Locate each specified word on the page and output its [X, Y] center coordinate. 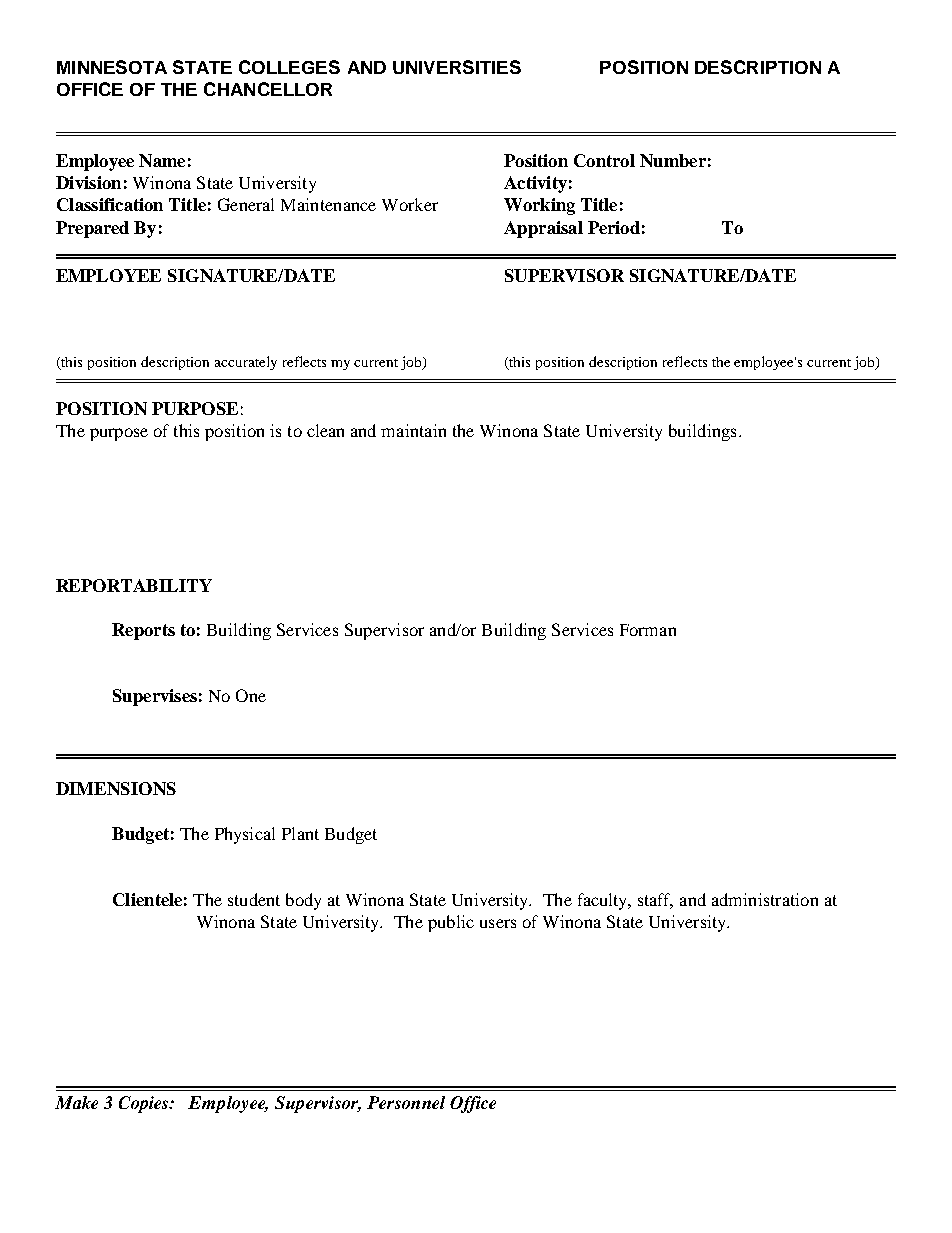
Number [673, 160]
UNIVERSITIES [457, 67]
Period [614, 227]
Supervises [155, 697]
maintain [413, 430]
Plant [300, 833]
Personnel [406, 1102]
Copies [145, 1104]
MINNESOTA [112, 67]
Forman [648, 630]
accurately [246, 363]
